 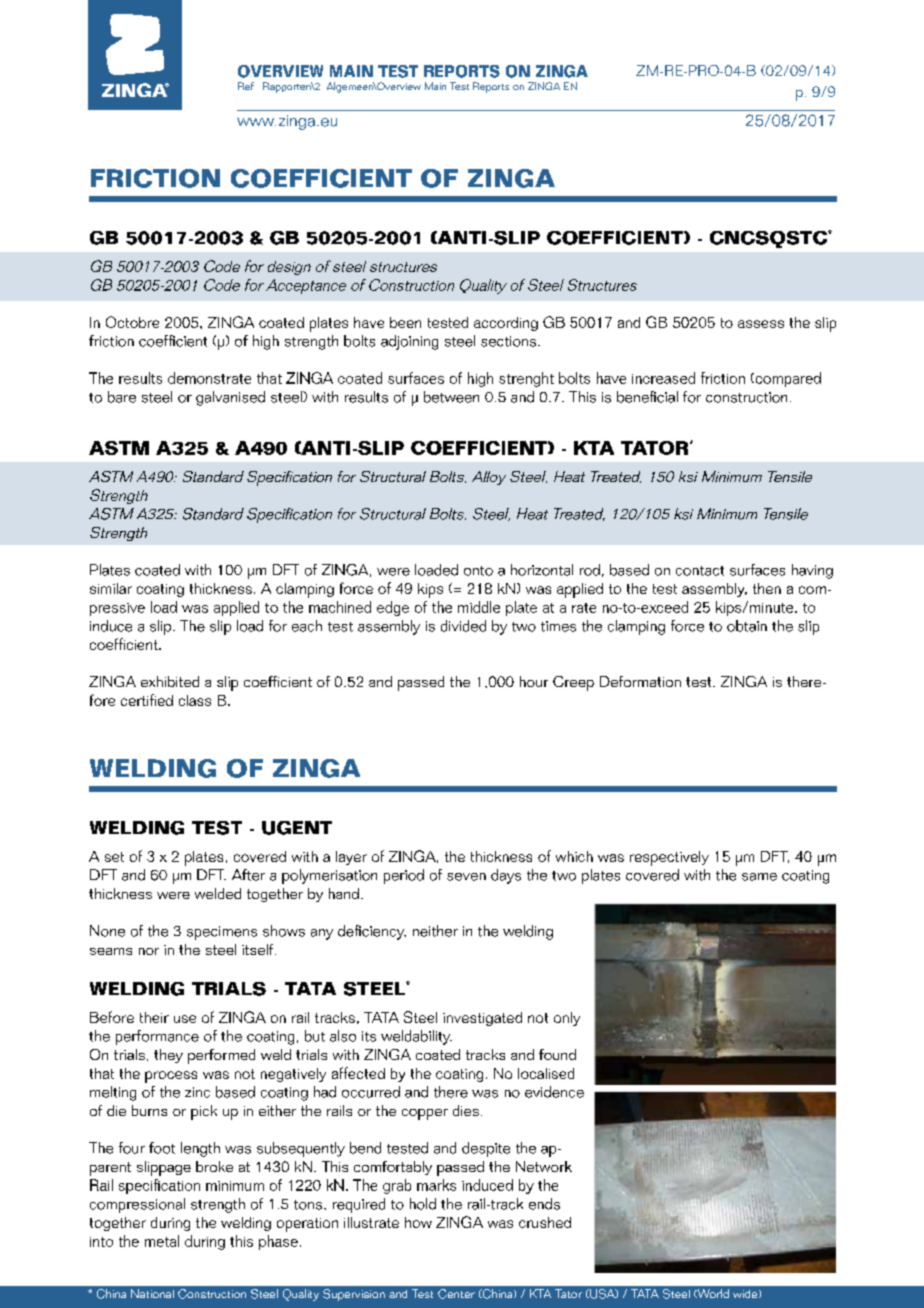 I want to click on been, so click(x=405, y=322).
